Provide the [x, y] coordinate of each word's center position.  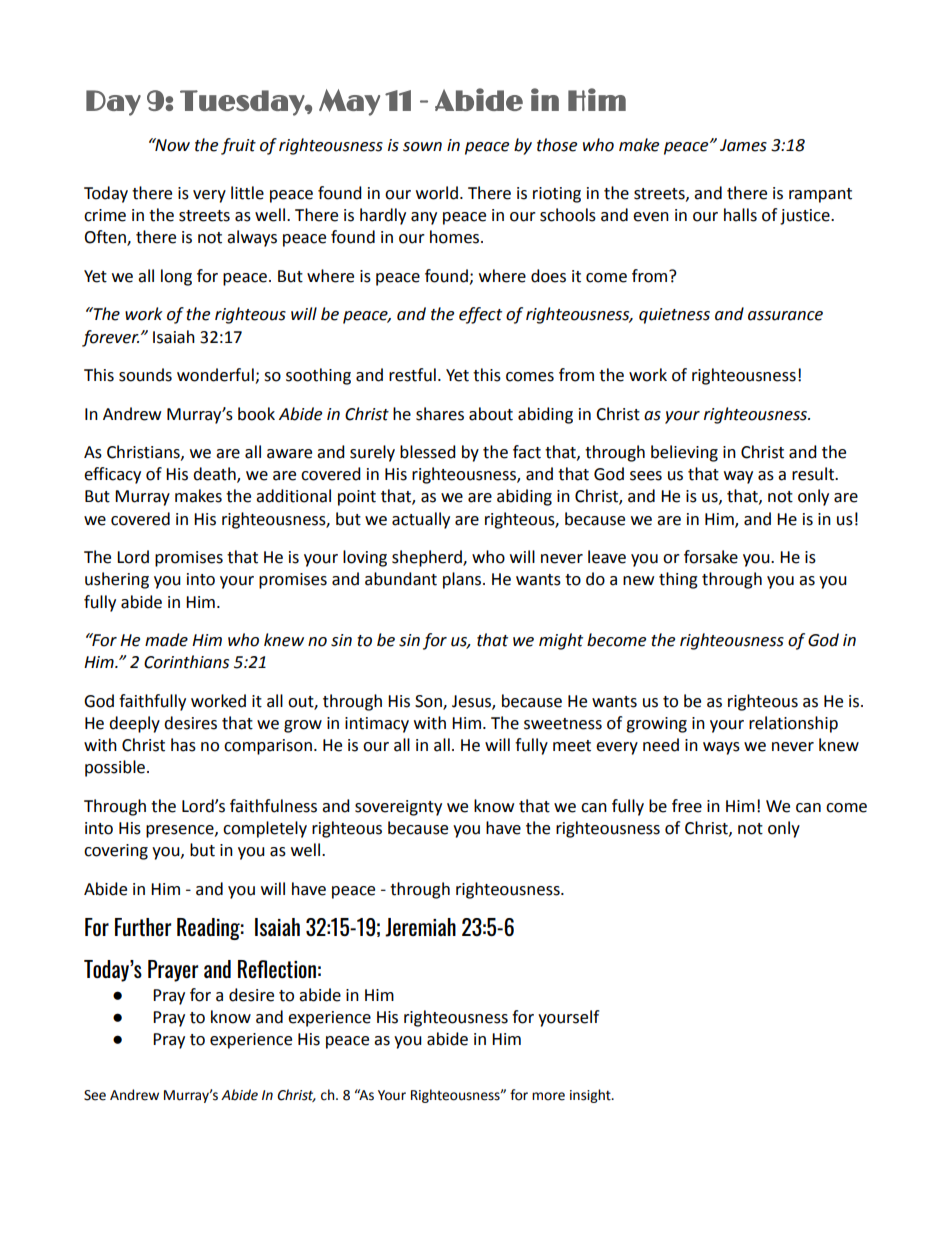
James [743, 145]
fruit [238, 146]
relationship [793, 724]
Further [143, 927]
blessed [428, 452]
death [215, 475]
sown [422, 147]
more [548, 1096]
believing [684, 453]
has [183, 745]
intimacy [377, 725]
